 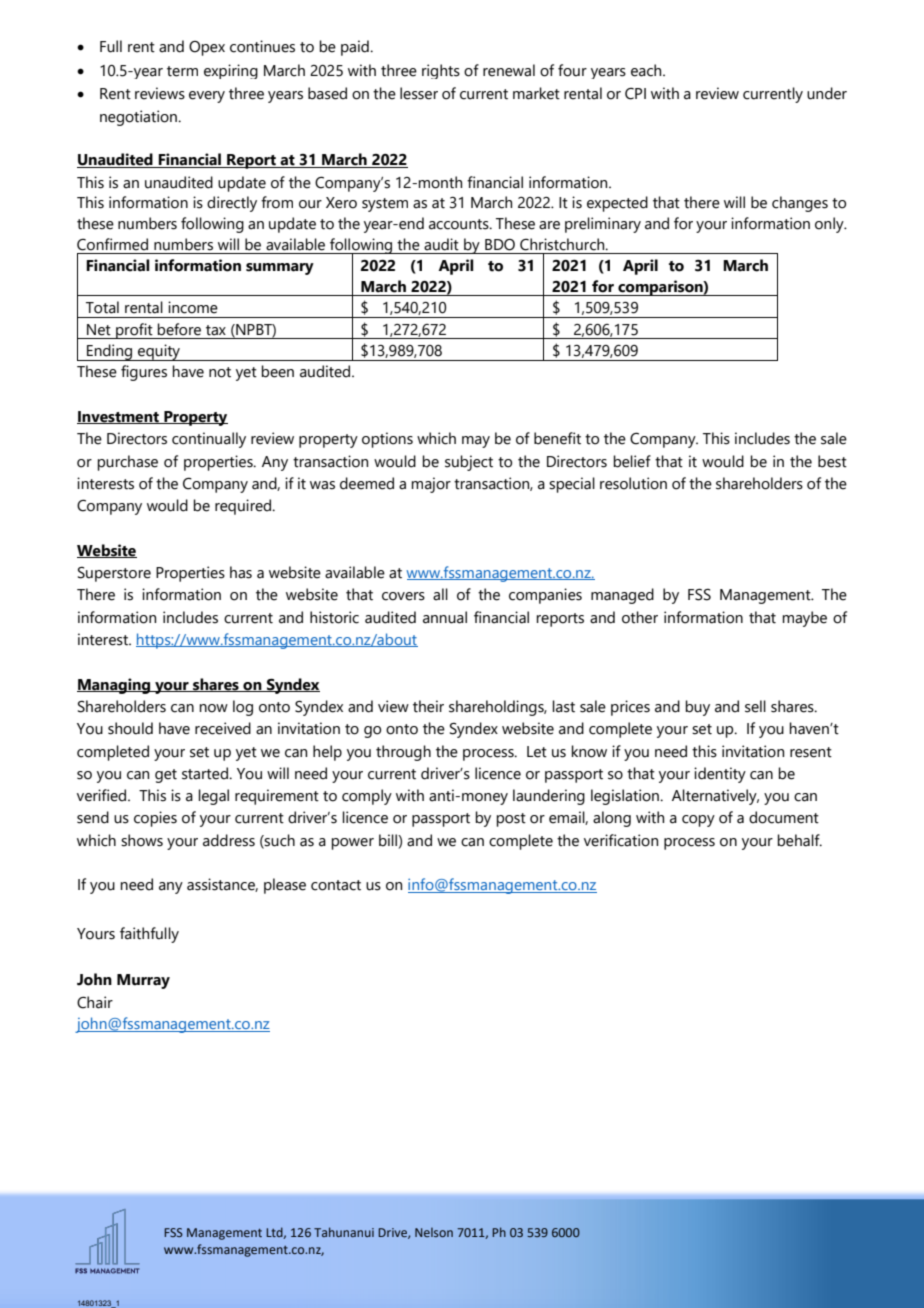 What do you see at coordinates (647, 70) in the screenshot?
I see `each` at bounding box center [647, 70].
